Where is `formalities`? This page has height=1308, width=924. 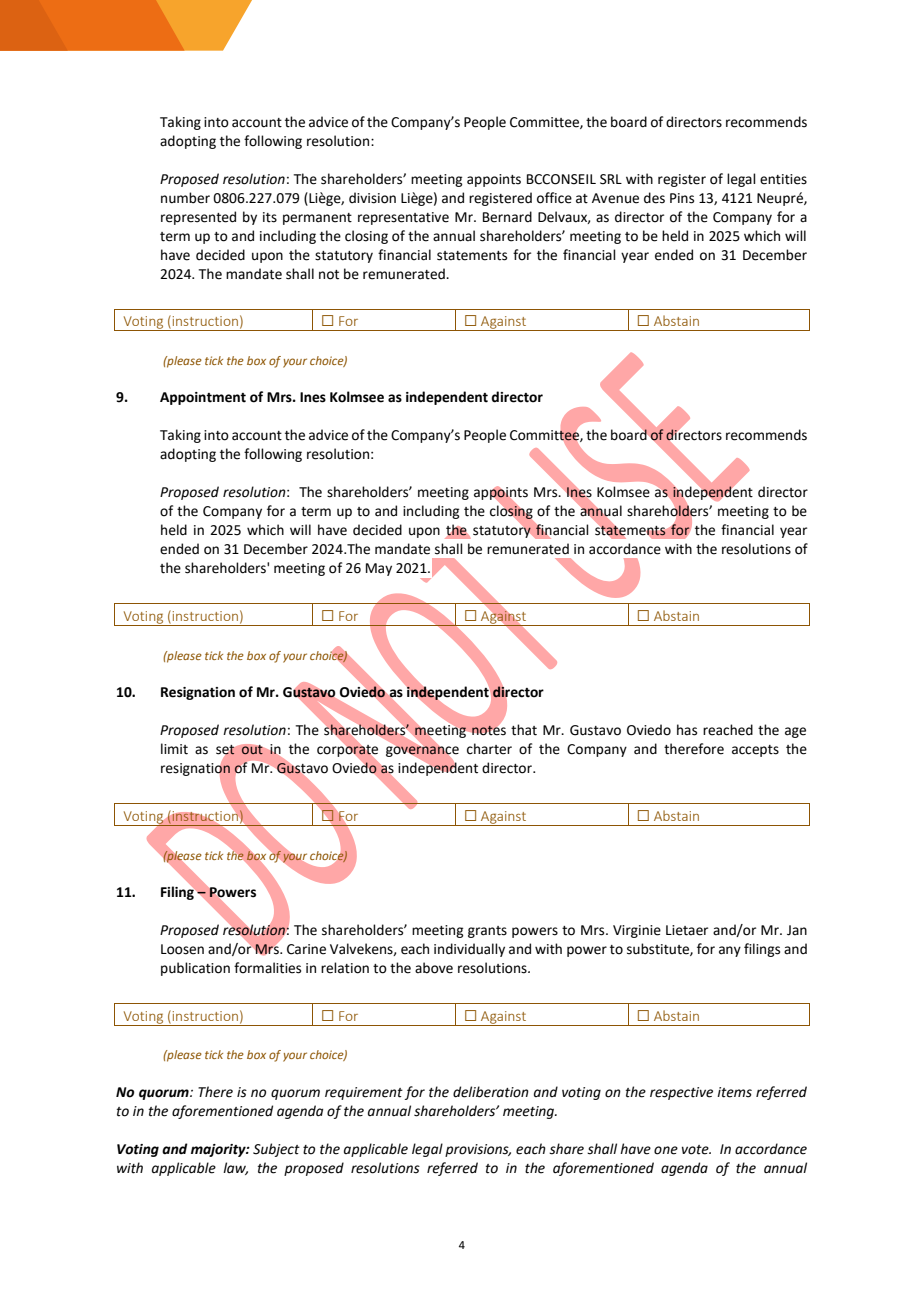 formalities is located at coordinates (267, 968).
